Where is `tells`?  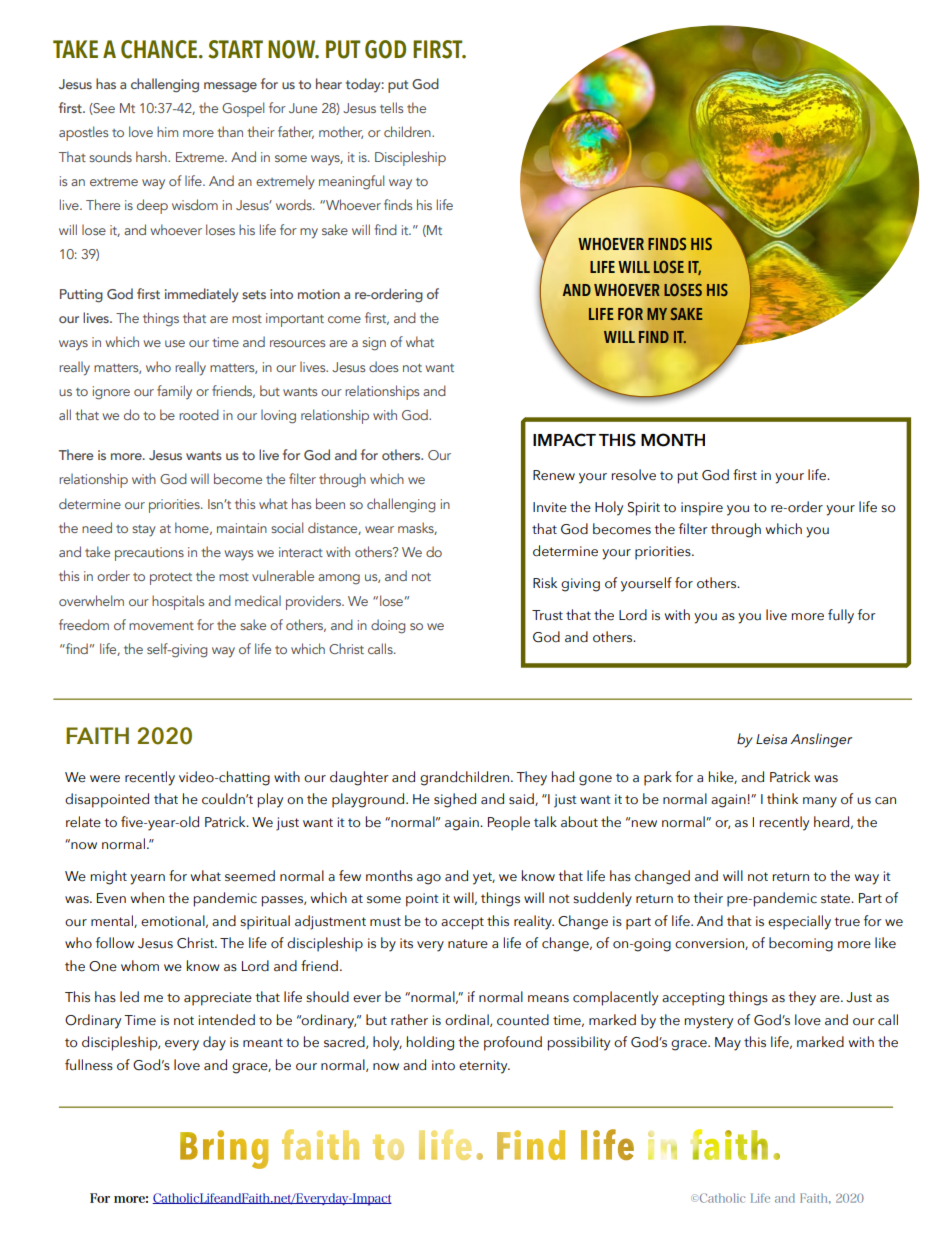 tells is located at coordinates (391, 107).
